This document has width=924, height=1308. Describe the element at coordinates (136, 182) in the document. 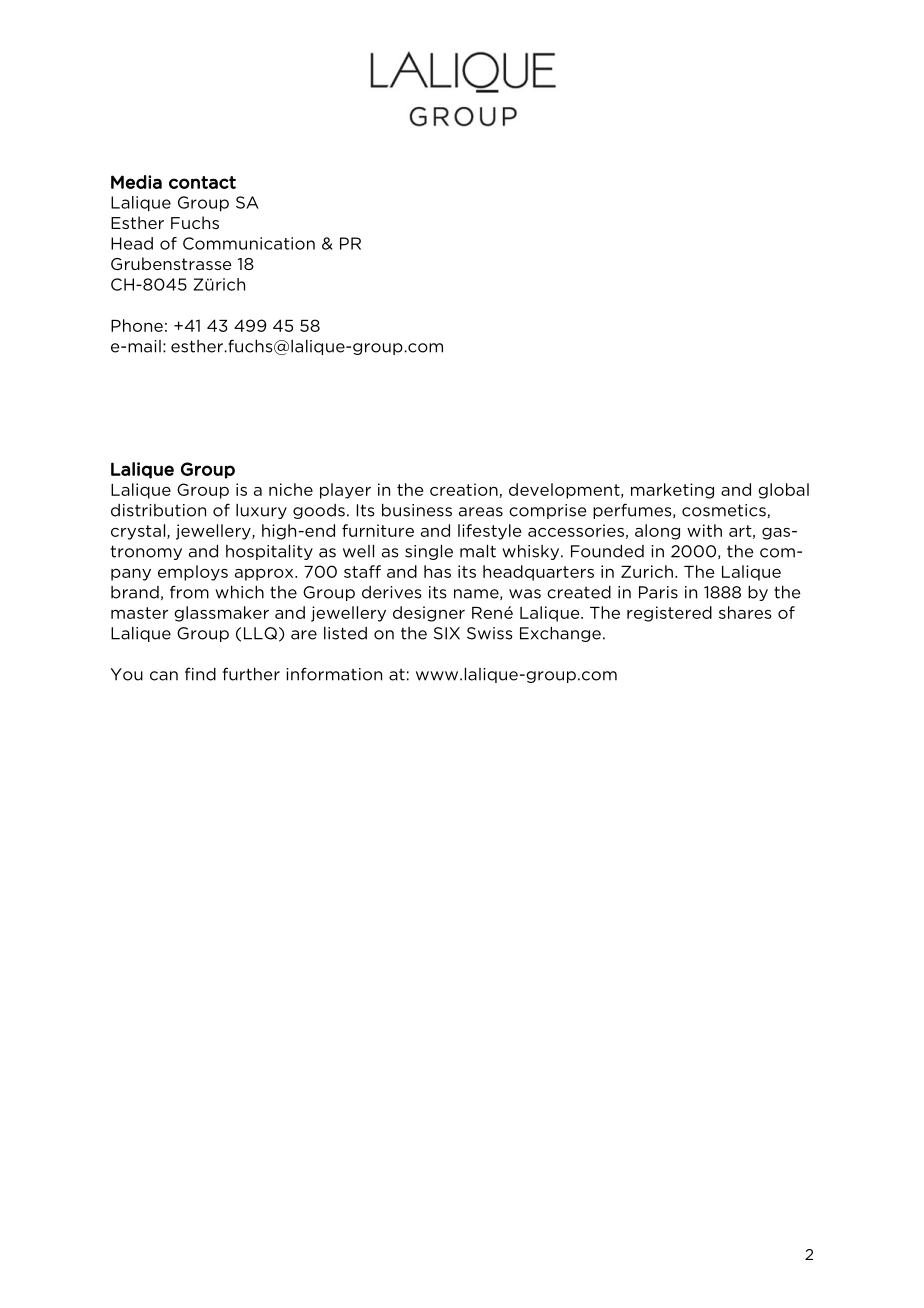

I see `Media` at that location.
